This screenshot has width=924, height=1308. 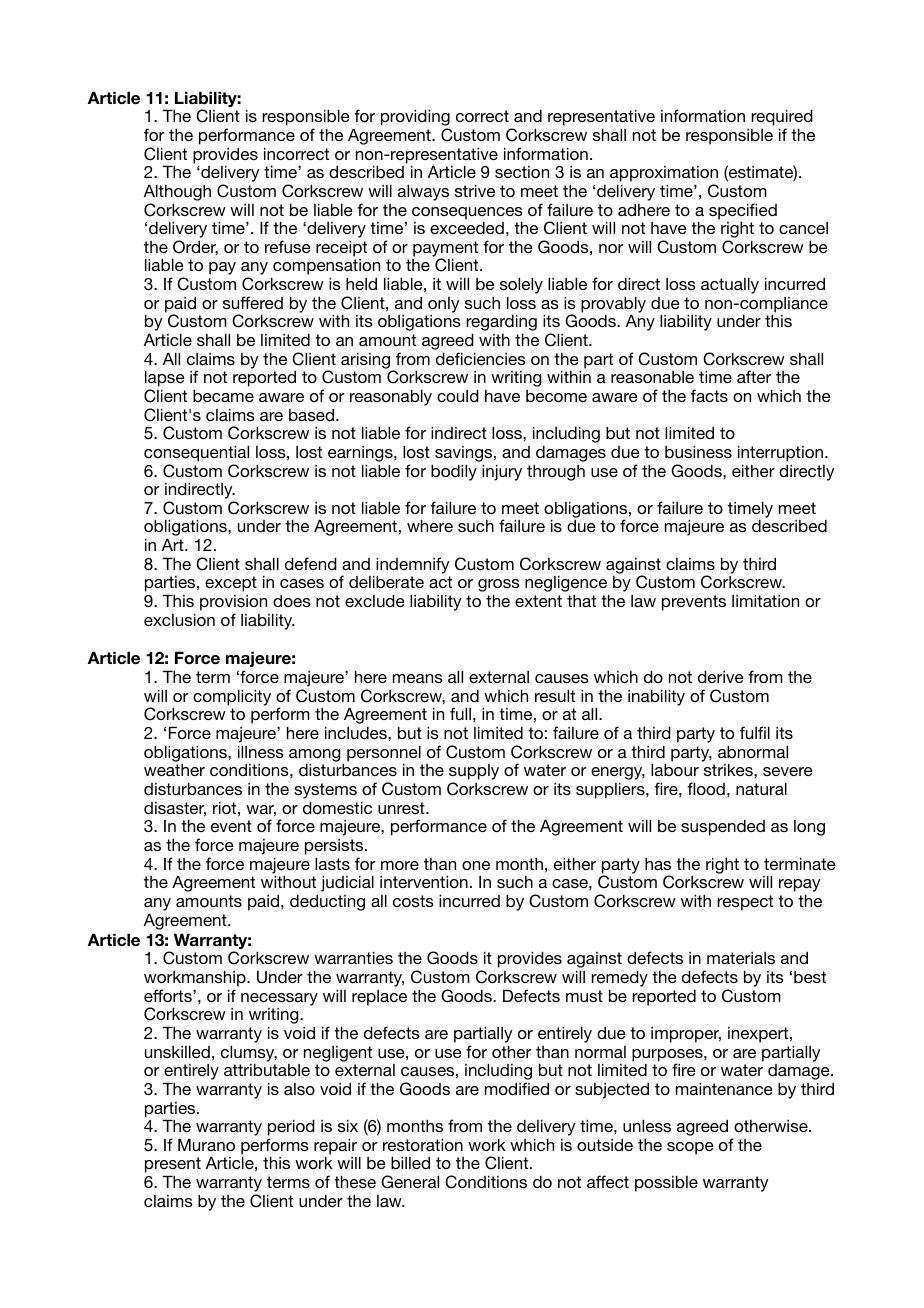 I want to click on means, so click(x=418, y=678).
